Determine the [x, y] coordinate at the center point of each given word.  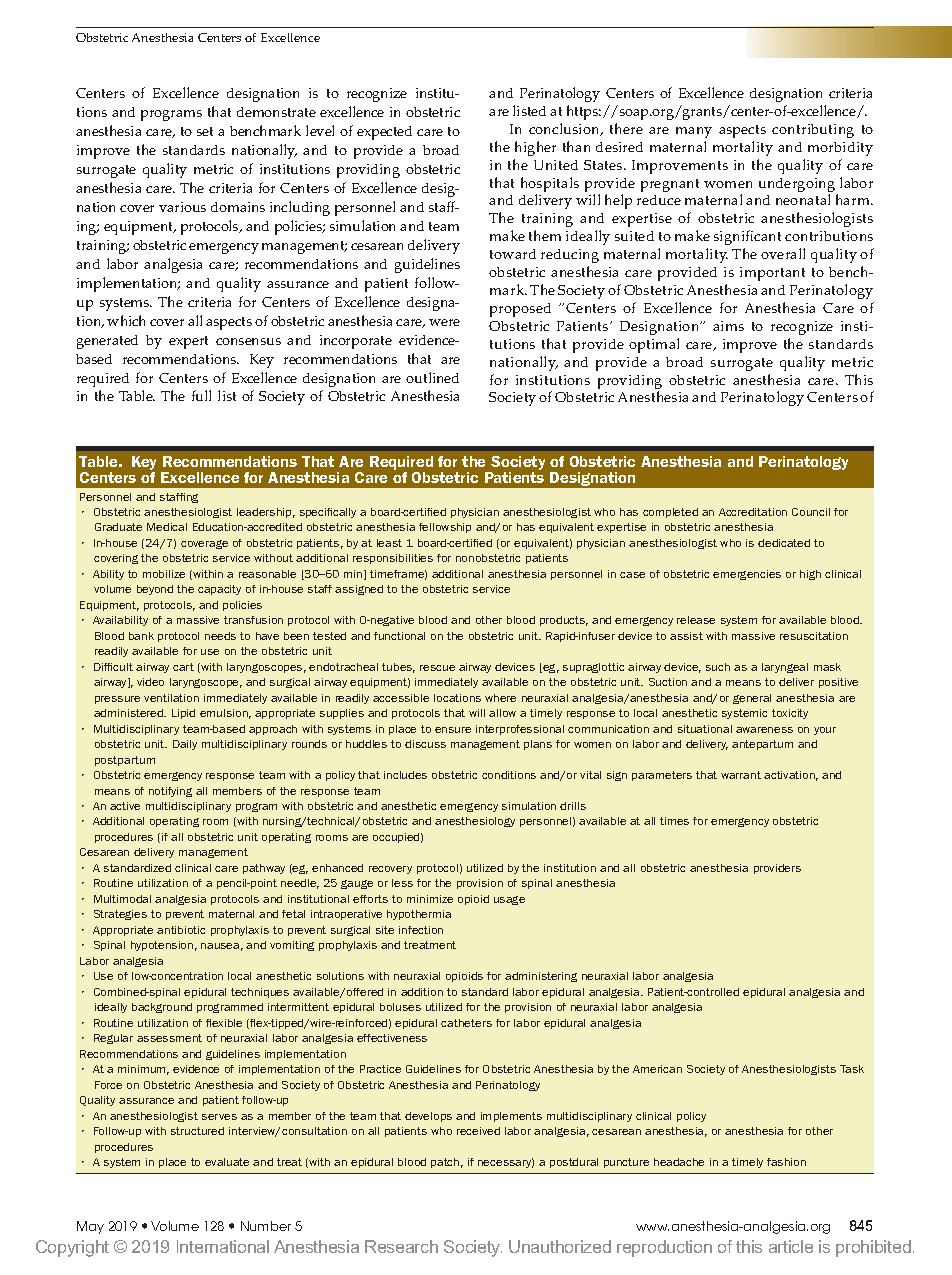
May [90, 1227]
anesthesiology [475, 822]
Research [401, 1246]
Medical [167, 527]
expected [384, 133]
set [205, 131]
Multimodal [122, 899]
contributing [813, 131]
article [791, 1246]
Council [811, 512]
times [674, 821]
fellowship [445, 528]
